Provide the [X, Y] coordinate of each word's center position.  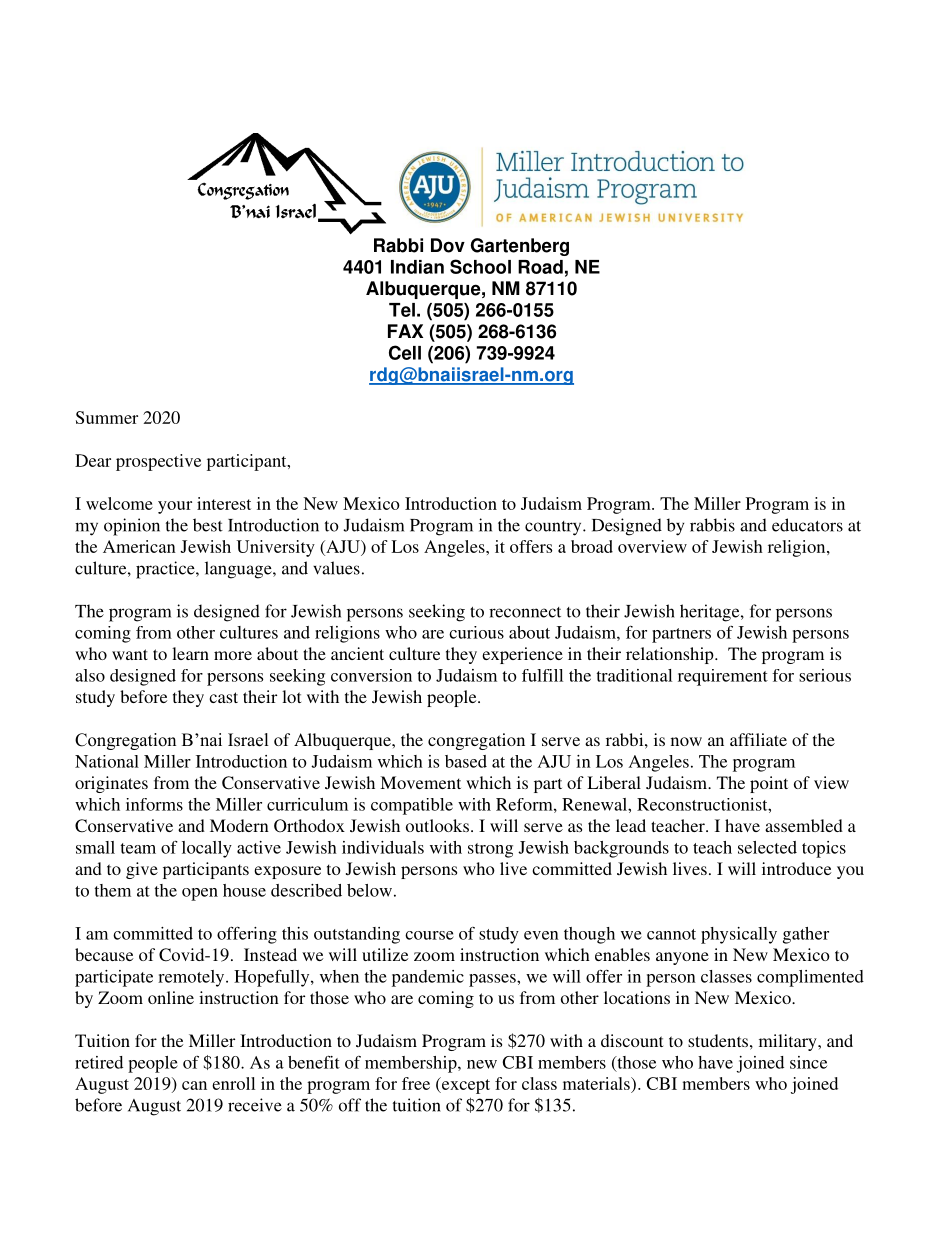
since [808, 1062]
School [480, 266]
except [465, 1085]
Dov [448, 245]
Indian [417, 267]
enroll [233, 1083]
